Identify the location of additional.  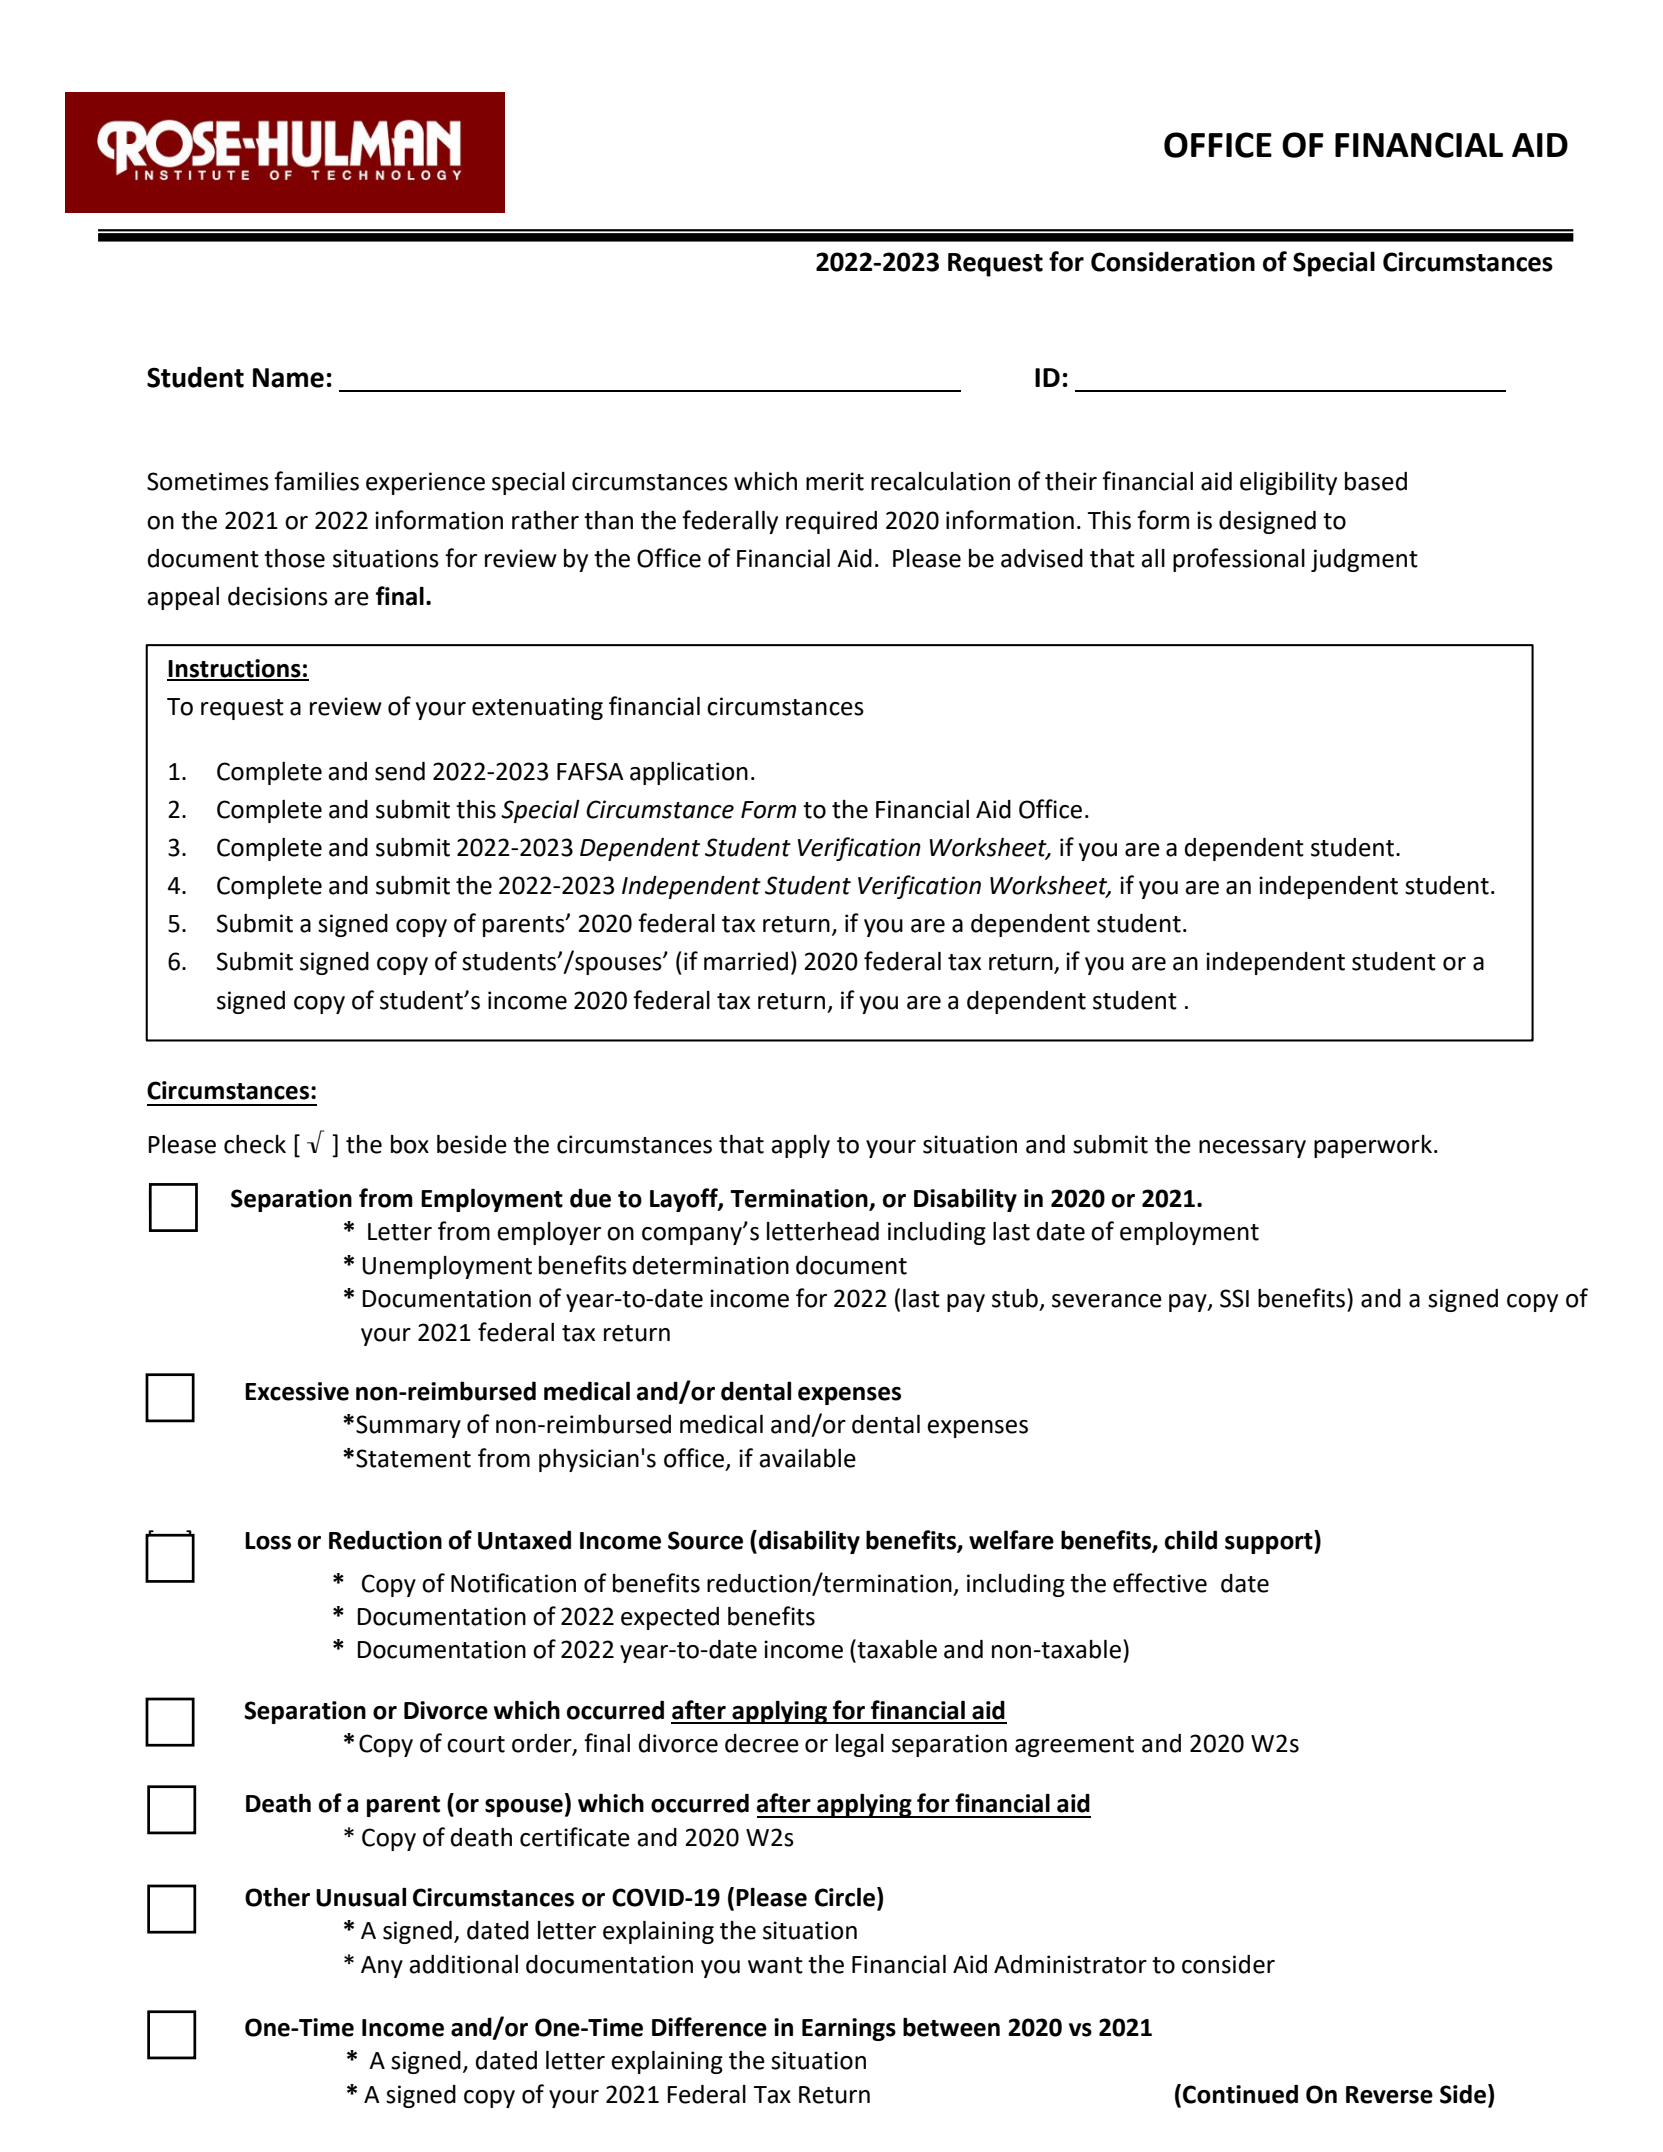
(463, 1964).
